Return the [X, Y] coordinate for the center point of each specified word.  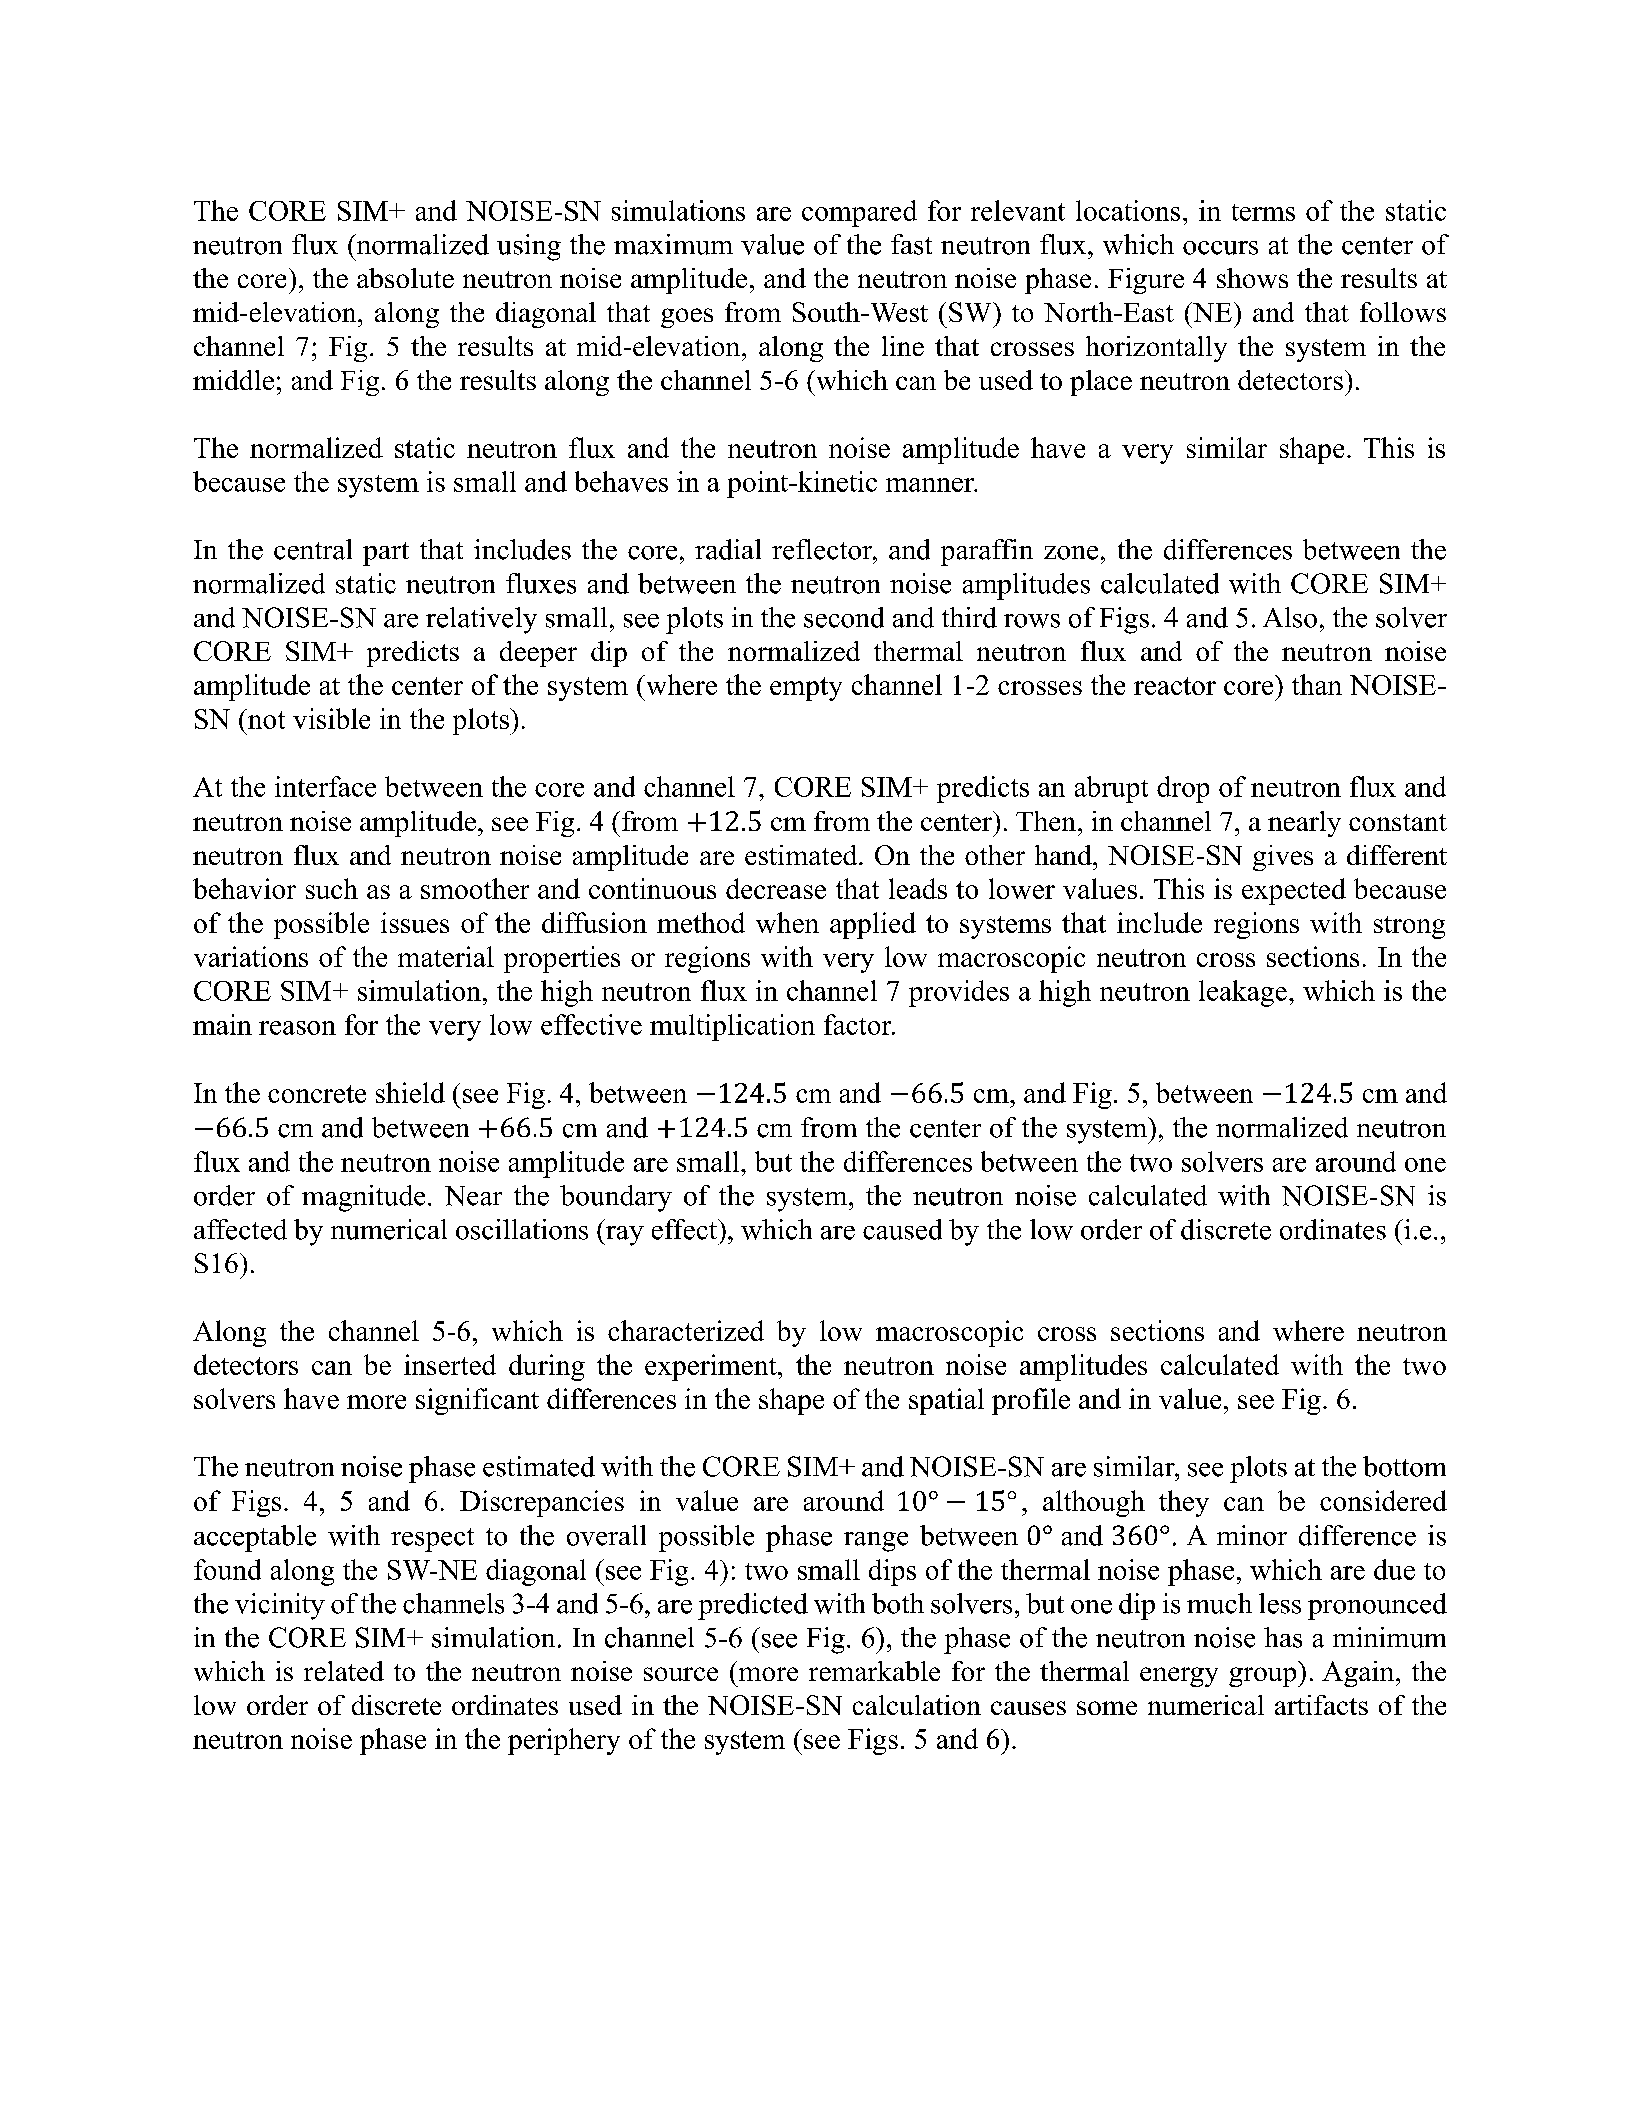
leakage [1243, 993]
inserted [450, 1364]
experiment [712, 1367]
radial [728, 549]
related [344, 1671]
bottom [1404, 1466]
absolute [405, 278]
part [386, 554]
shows [1252, 278]
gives [1283, 858]
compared [859, 213]
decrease [776, 888]
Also [1290, 617]
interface [325, 786]
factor [859, 1024]
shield [410, 1092]
